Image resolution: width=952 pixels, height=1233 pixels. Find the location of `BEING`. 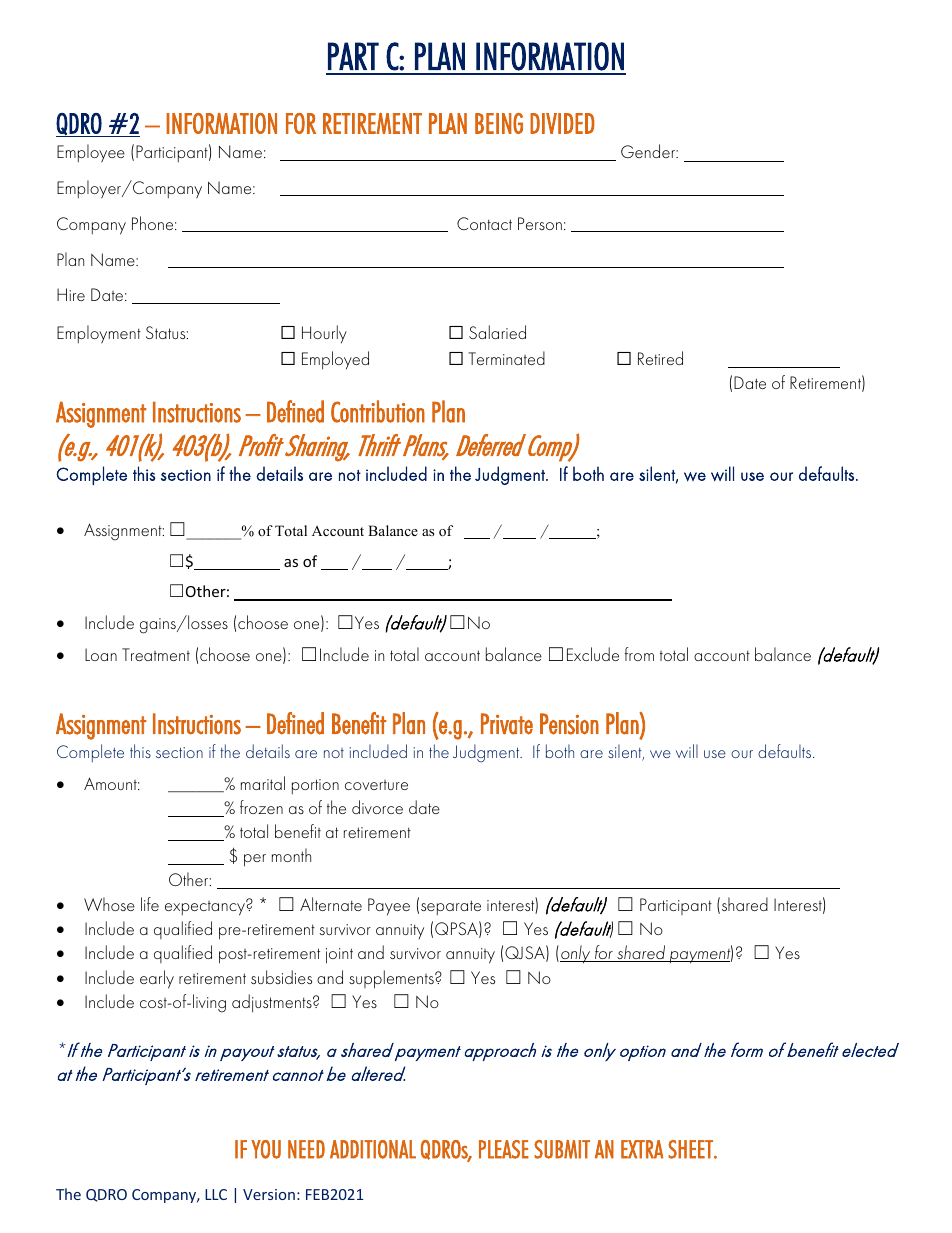

BEING is located at coordinates (499, 123).
